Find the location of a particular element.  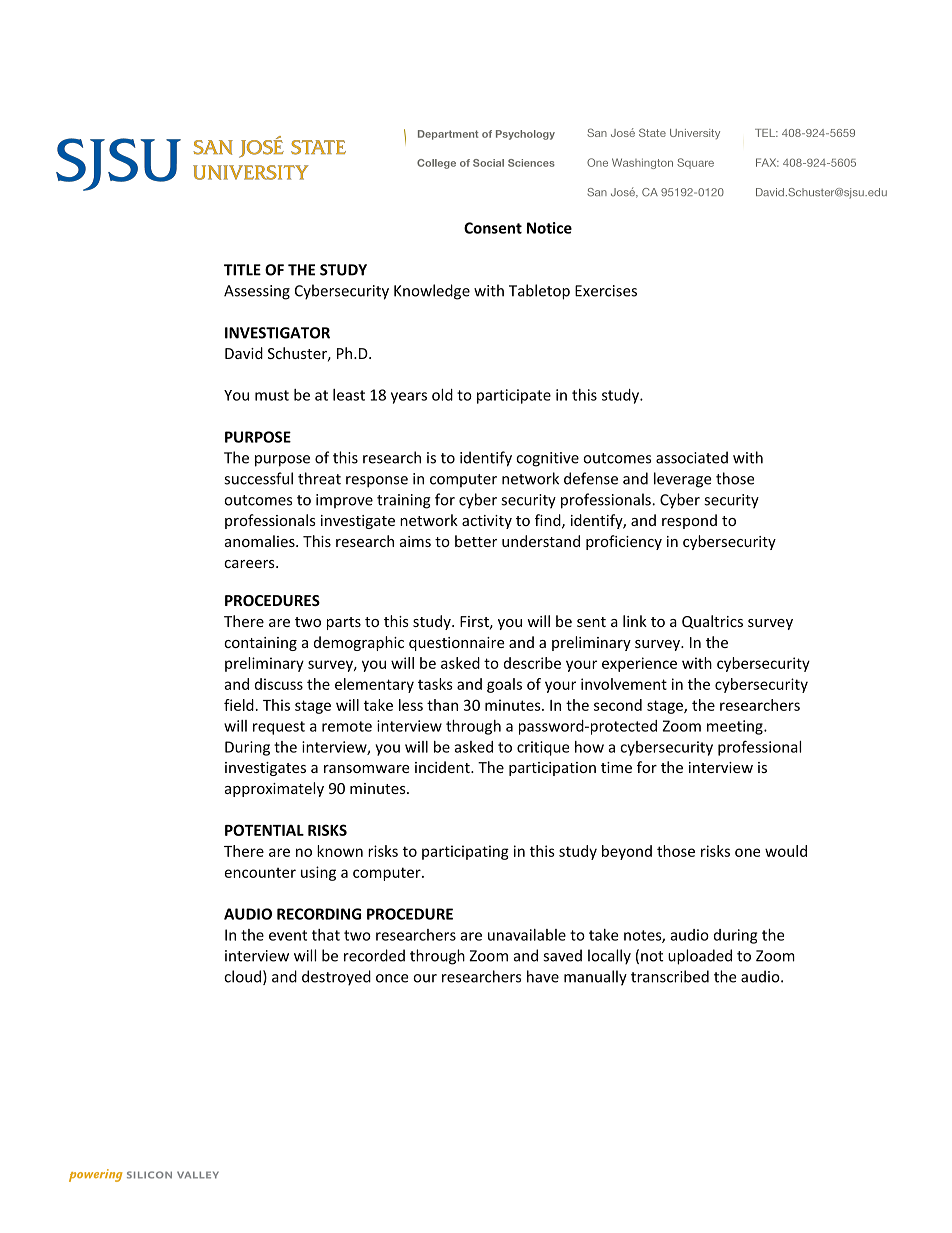

associated is located at coordinates (692, 457).
